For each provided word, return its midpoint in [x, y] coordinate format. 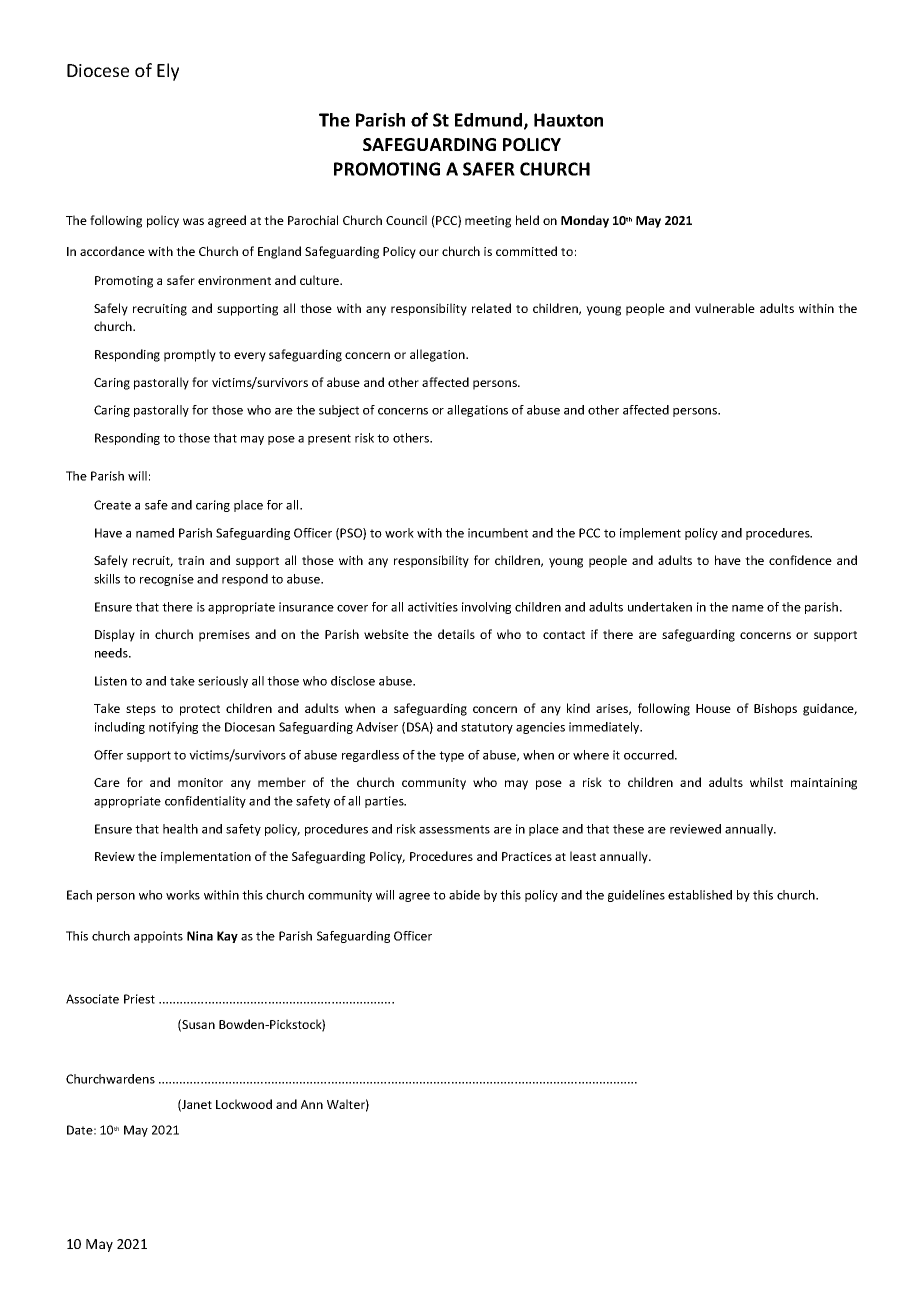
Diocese [98, 70]
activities [433, 607]
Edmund [490, 121]
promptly [190, 355]
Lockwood [244, 1104]
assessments [454, 829]
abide [464, 895]
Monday [585, 221]
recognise [167, 580]
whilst [766, 782]
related [491, 308]
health [180, 829]
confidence [800, 560]
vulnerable [725, 308]
